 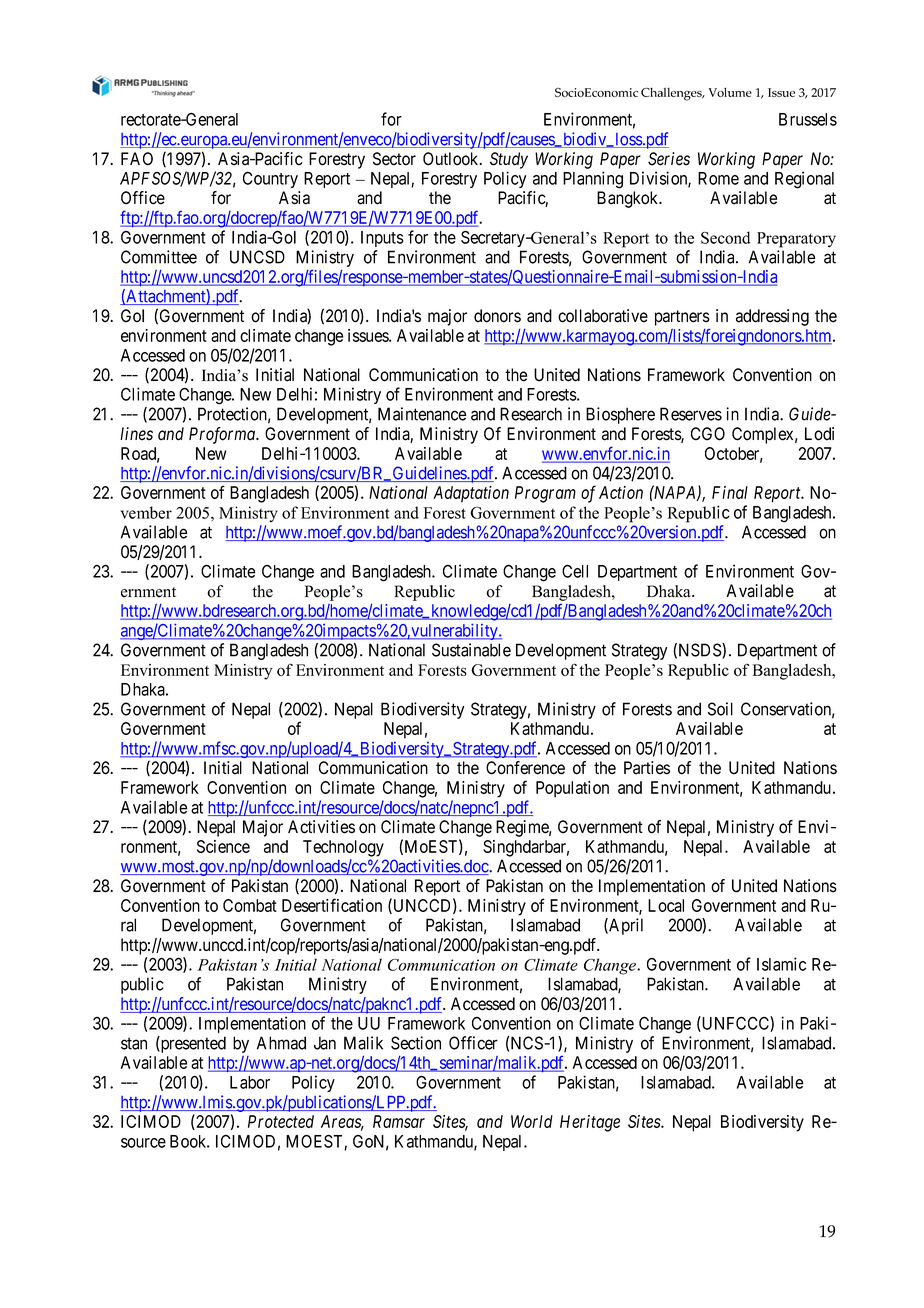 I want to click on Volume, so click(x=730, y=92).
